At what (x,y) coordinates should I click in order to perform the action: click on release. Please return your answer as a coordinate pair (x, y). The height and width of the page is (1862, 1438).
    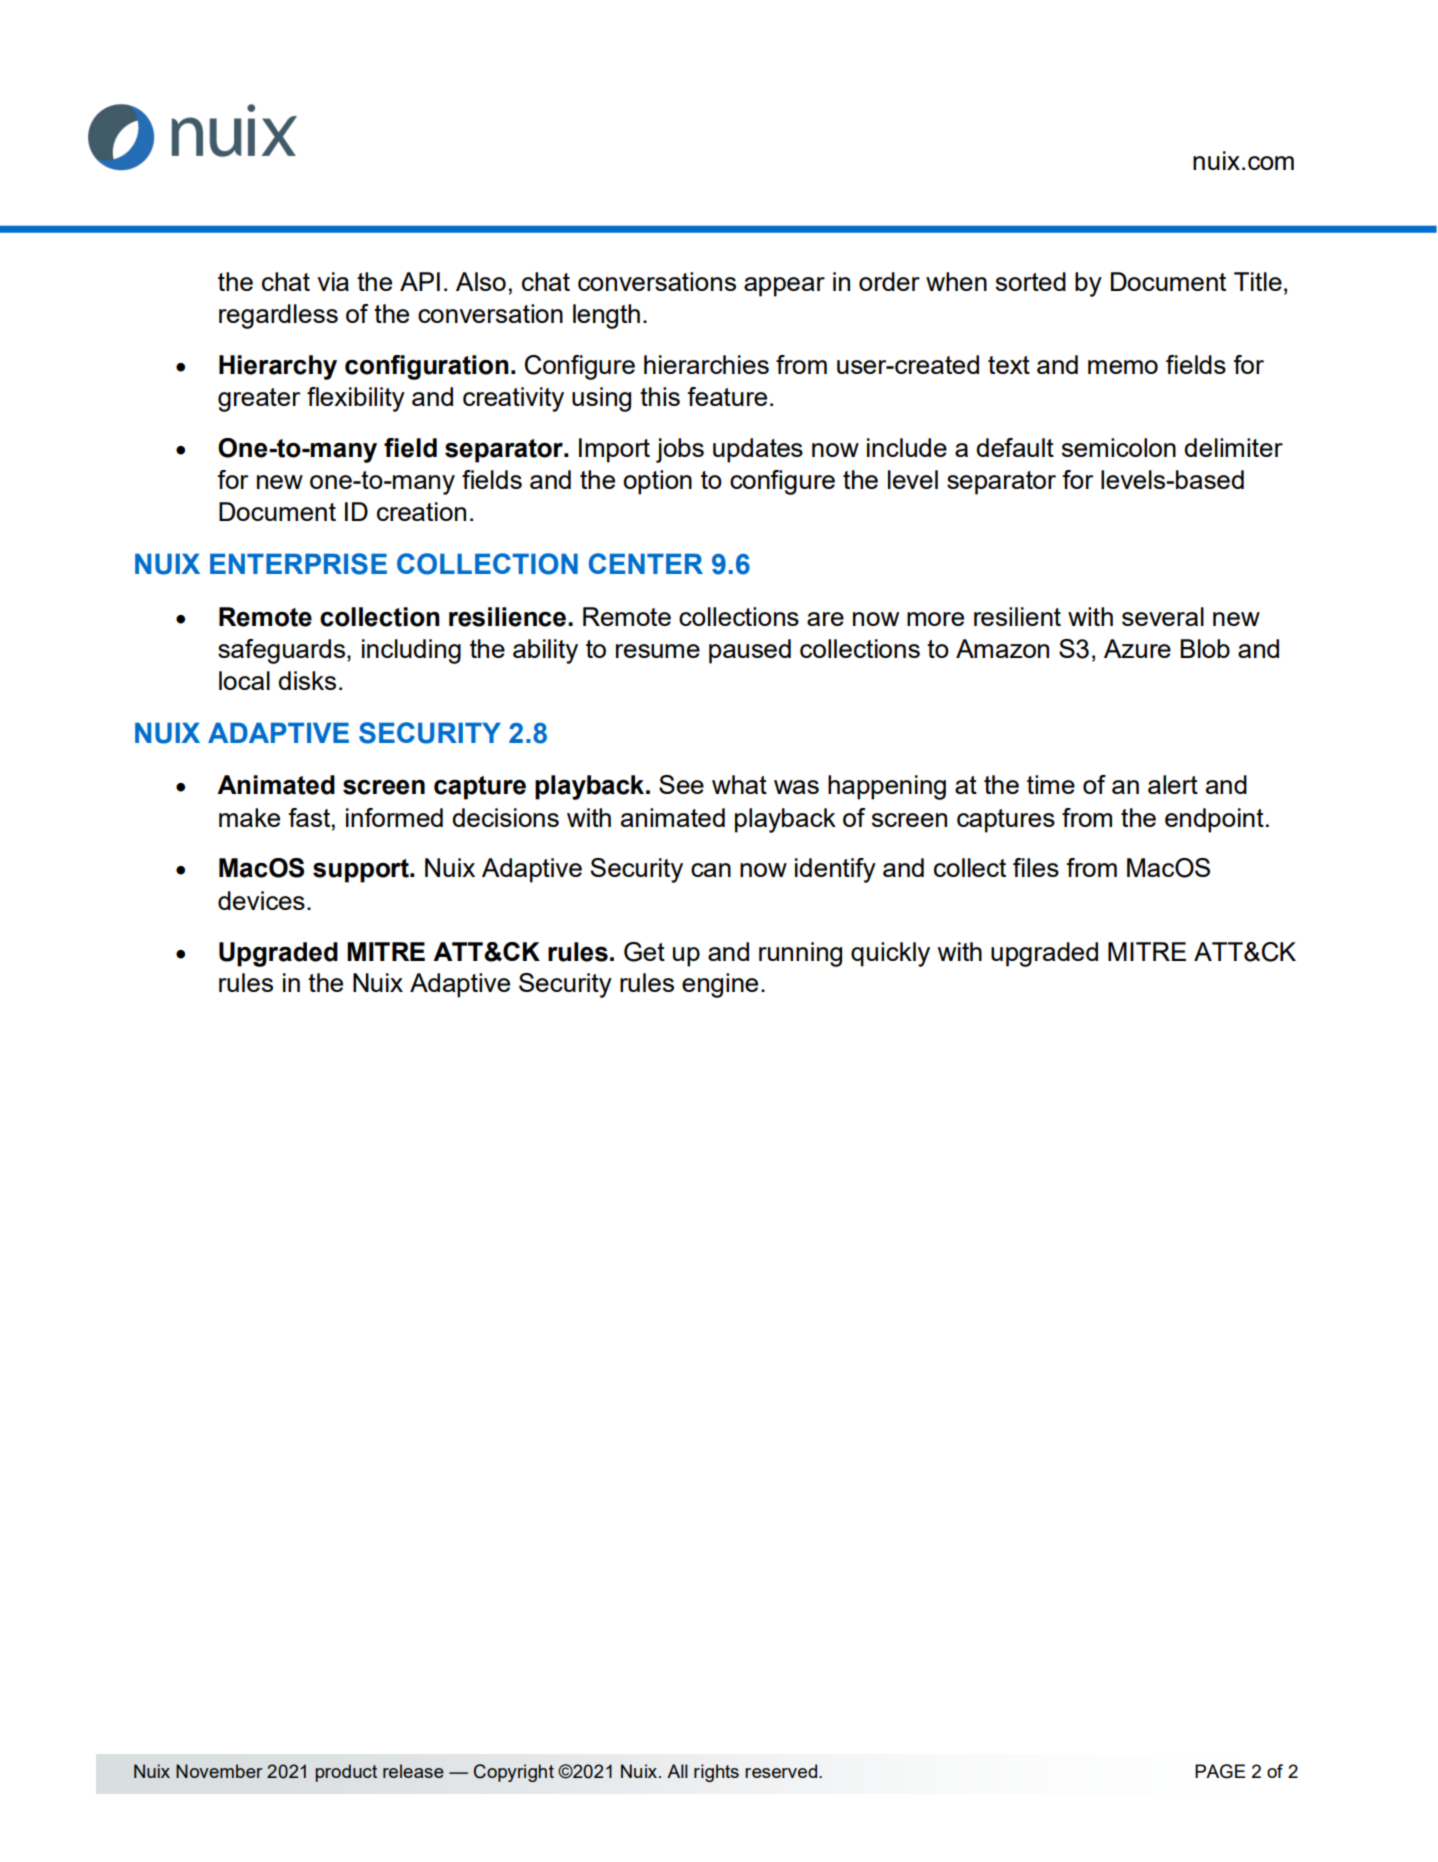
    Looking at the image, I should click on (413, 1771).
